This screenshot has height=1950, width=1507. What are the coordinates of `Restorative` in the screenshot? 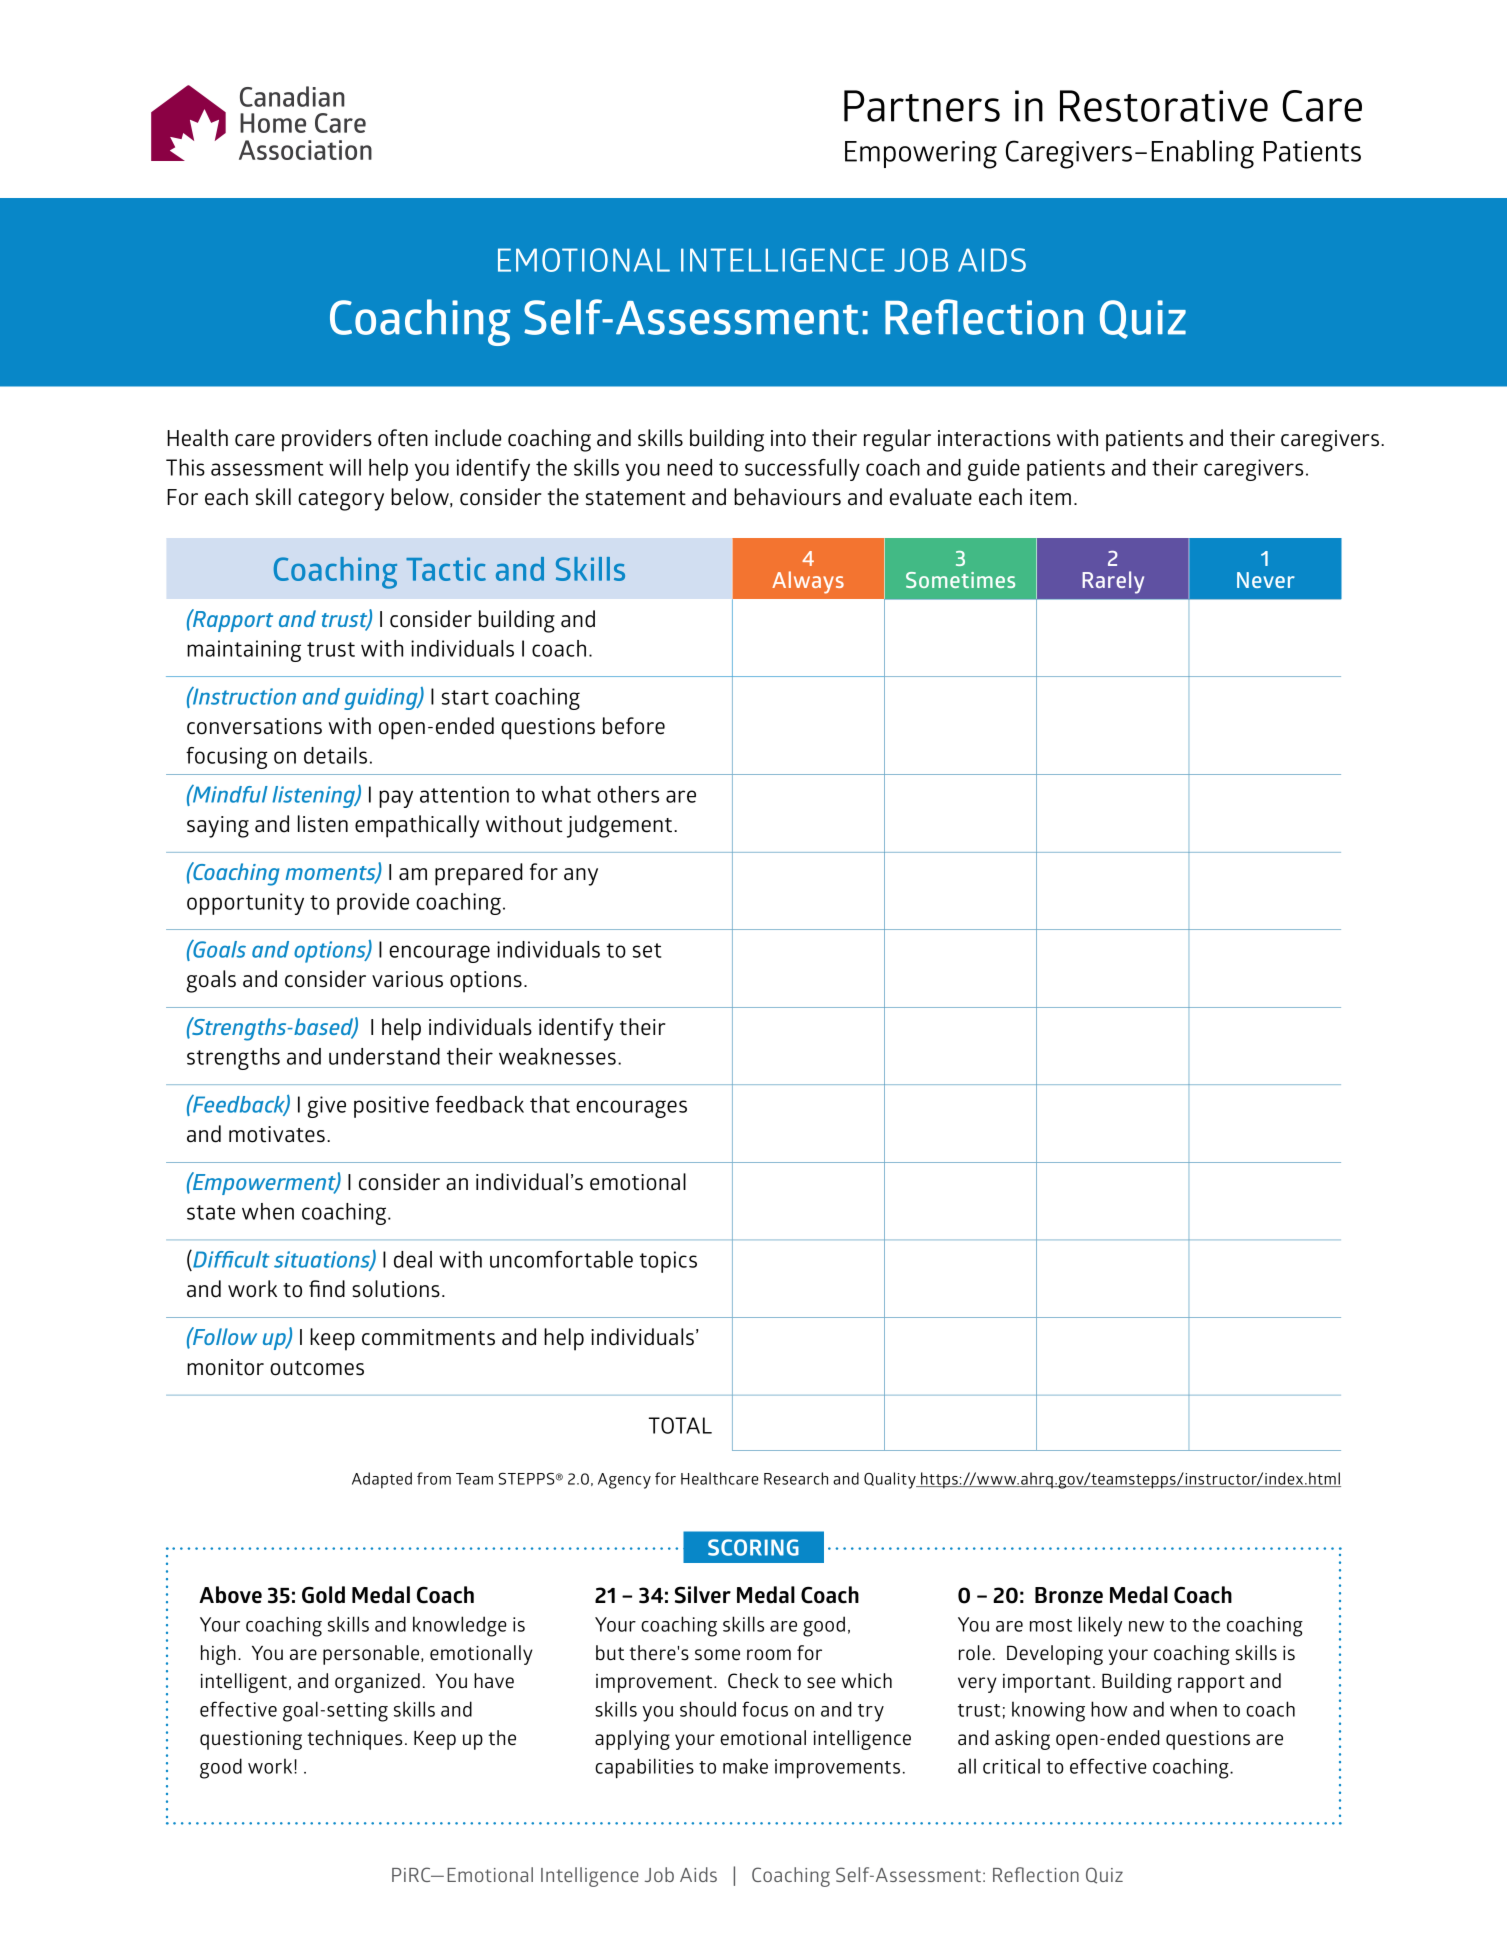 It's located at (1164, 106).
